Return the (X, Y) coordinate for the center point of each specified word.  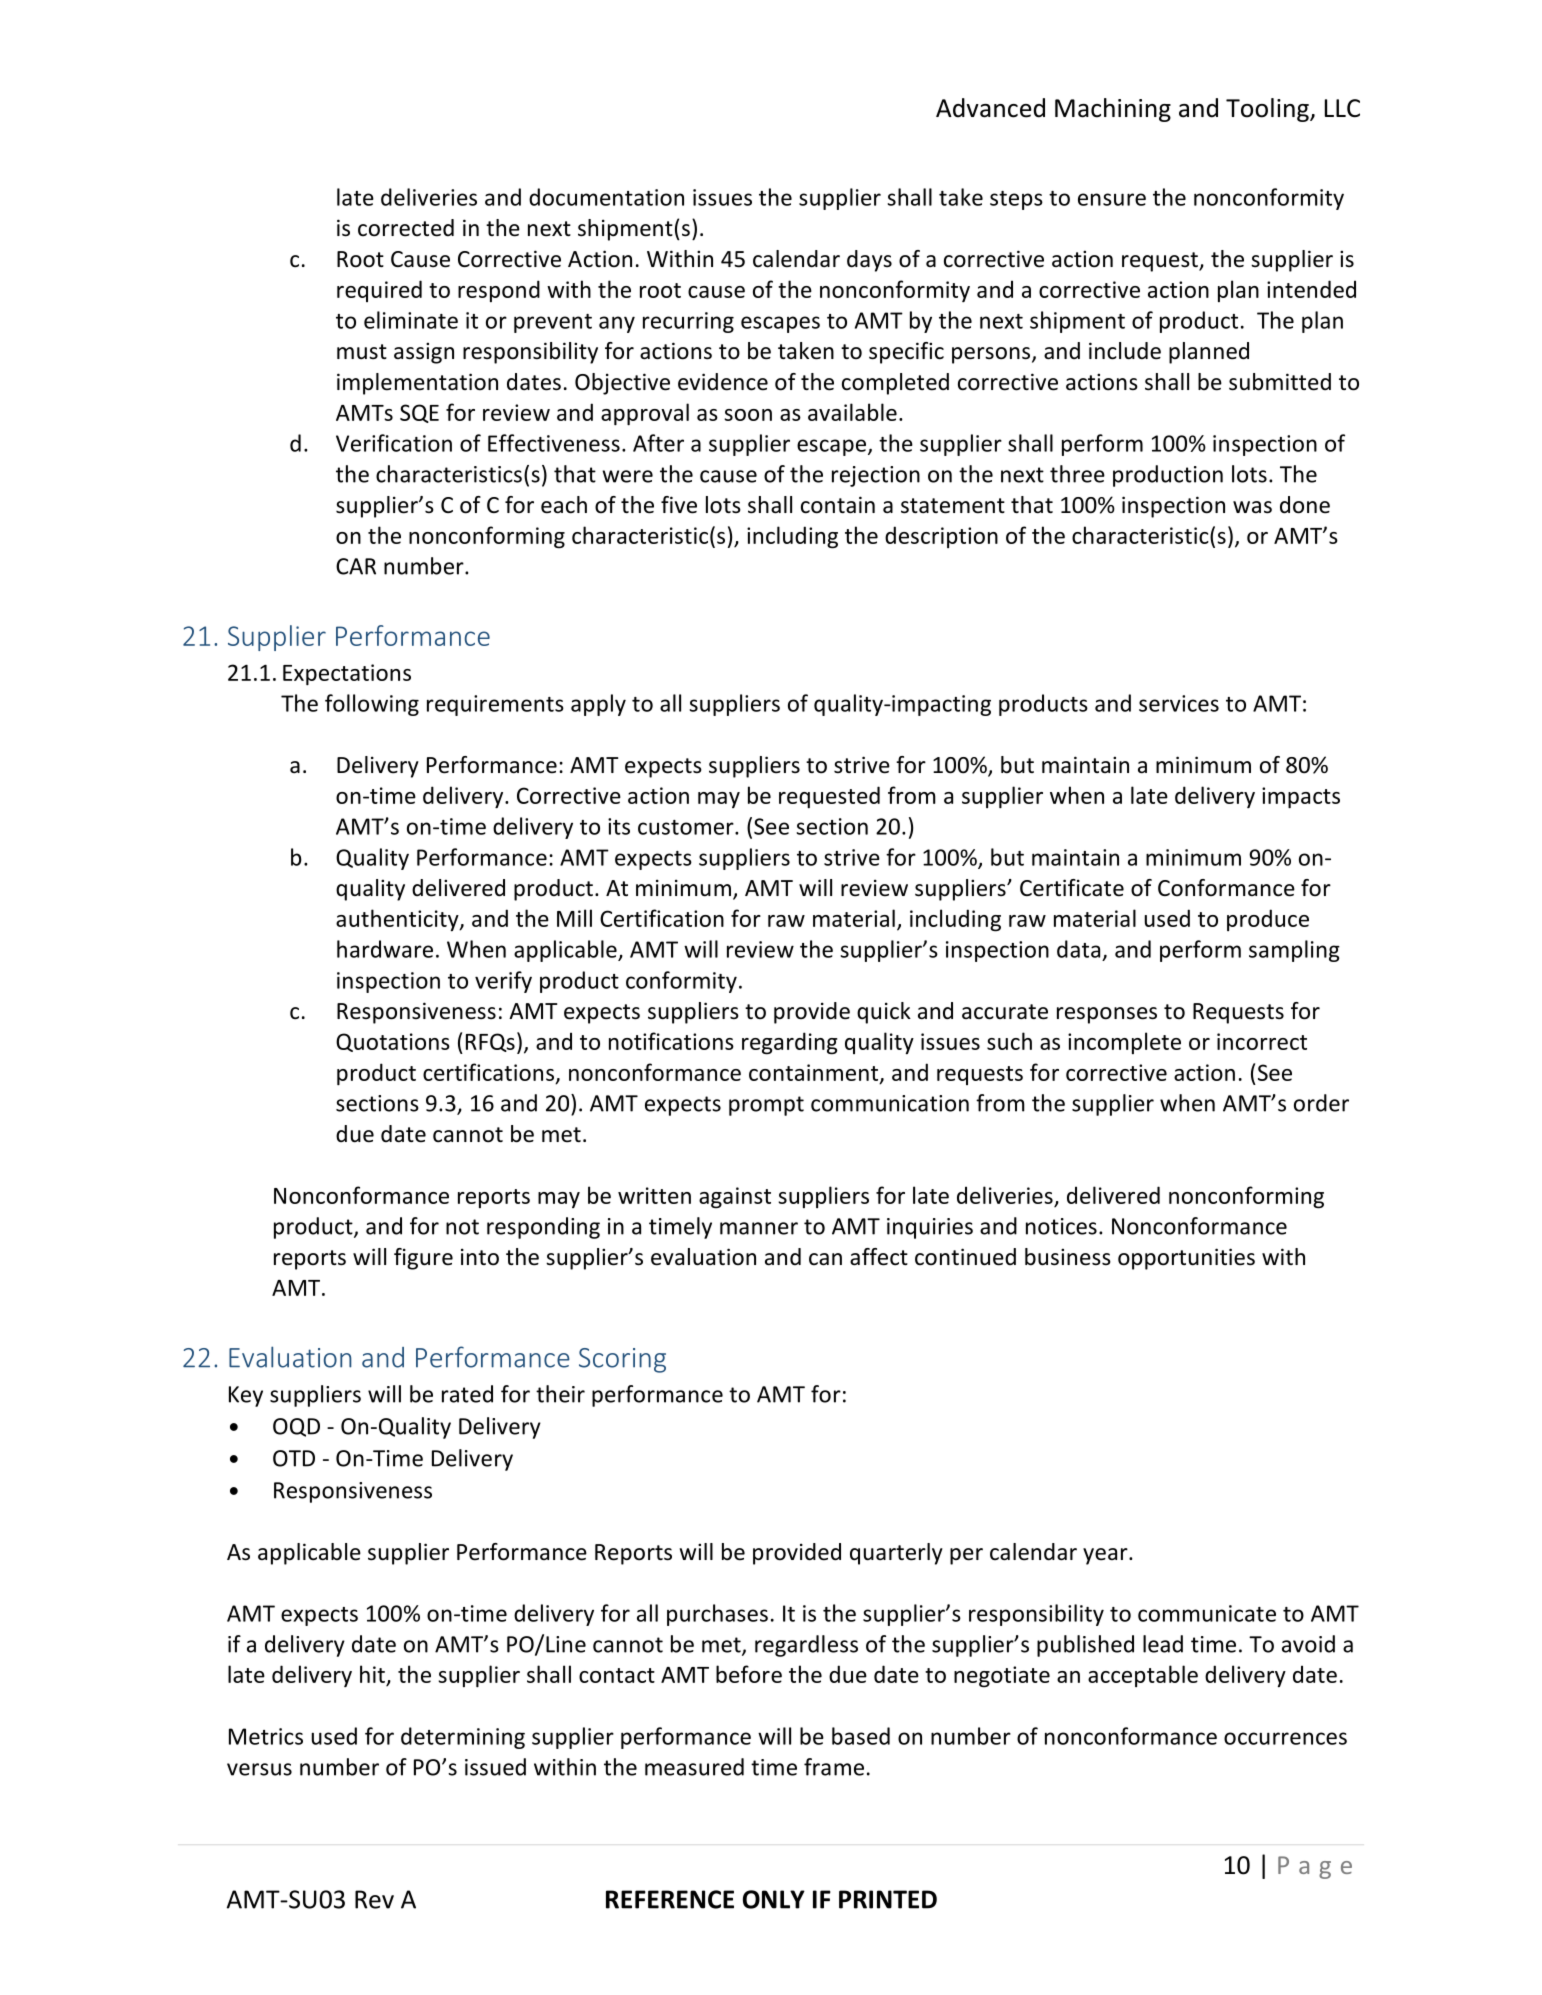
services (1179, 703)
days (869, 261)
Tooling (1268, 110)
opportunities (1186, 1259)
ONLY (774, 1899)
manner (759, 1228)
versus (259, 1769)
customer (687, 827)
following (372, 705)
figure (423, 1259)
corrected (406, 228)
